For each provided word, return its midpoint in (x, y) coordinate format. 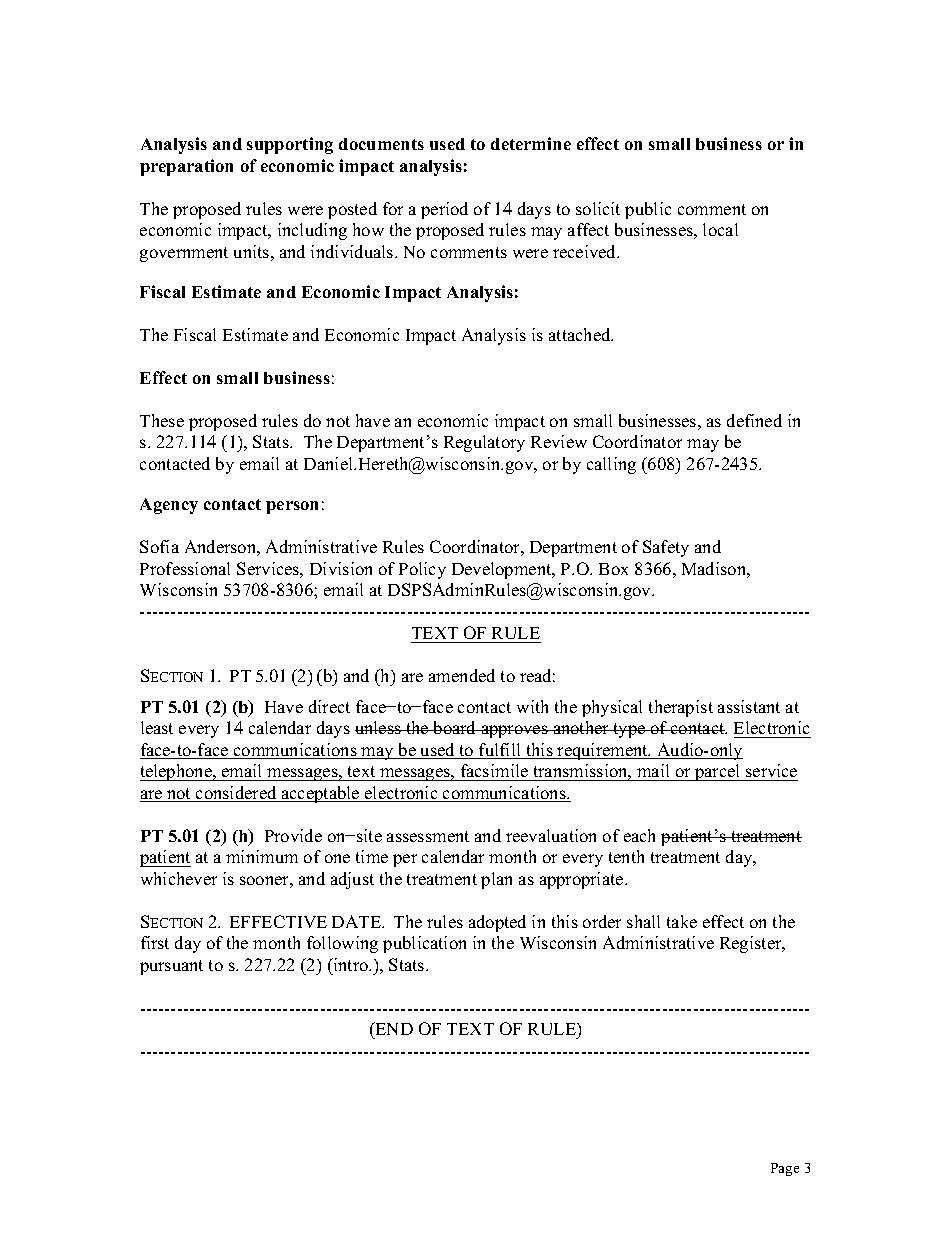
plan (496, 880)
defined (754, 420)
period (444, 210)
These (162, 420)
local (720, 229)
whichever (179, 878)
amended (462, 675)
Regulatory (484, 443)
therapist (681, 708)
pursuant (171, 967)
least (157, 727)
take (682, 921)
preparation (186, 167)
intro (350, 964)
